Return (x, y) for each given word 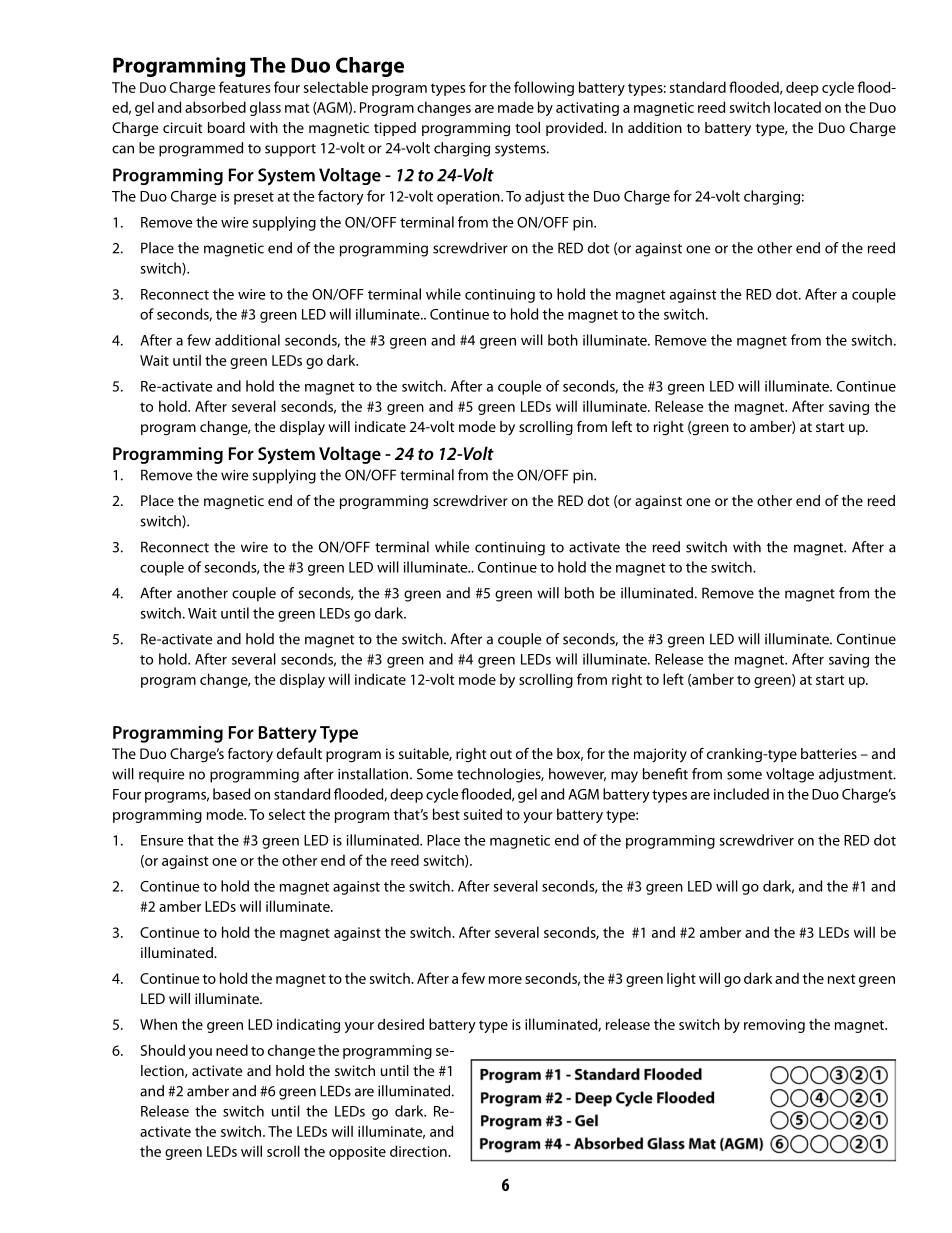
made (516, 107)
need (232, 1050)
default (299, 753)
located (797, 107)
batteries (829, 753)
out (501, 754)
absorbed (215, 107)
